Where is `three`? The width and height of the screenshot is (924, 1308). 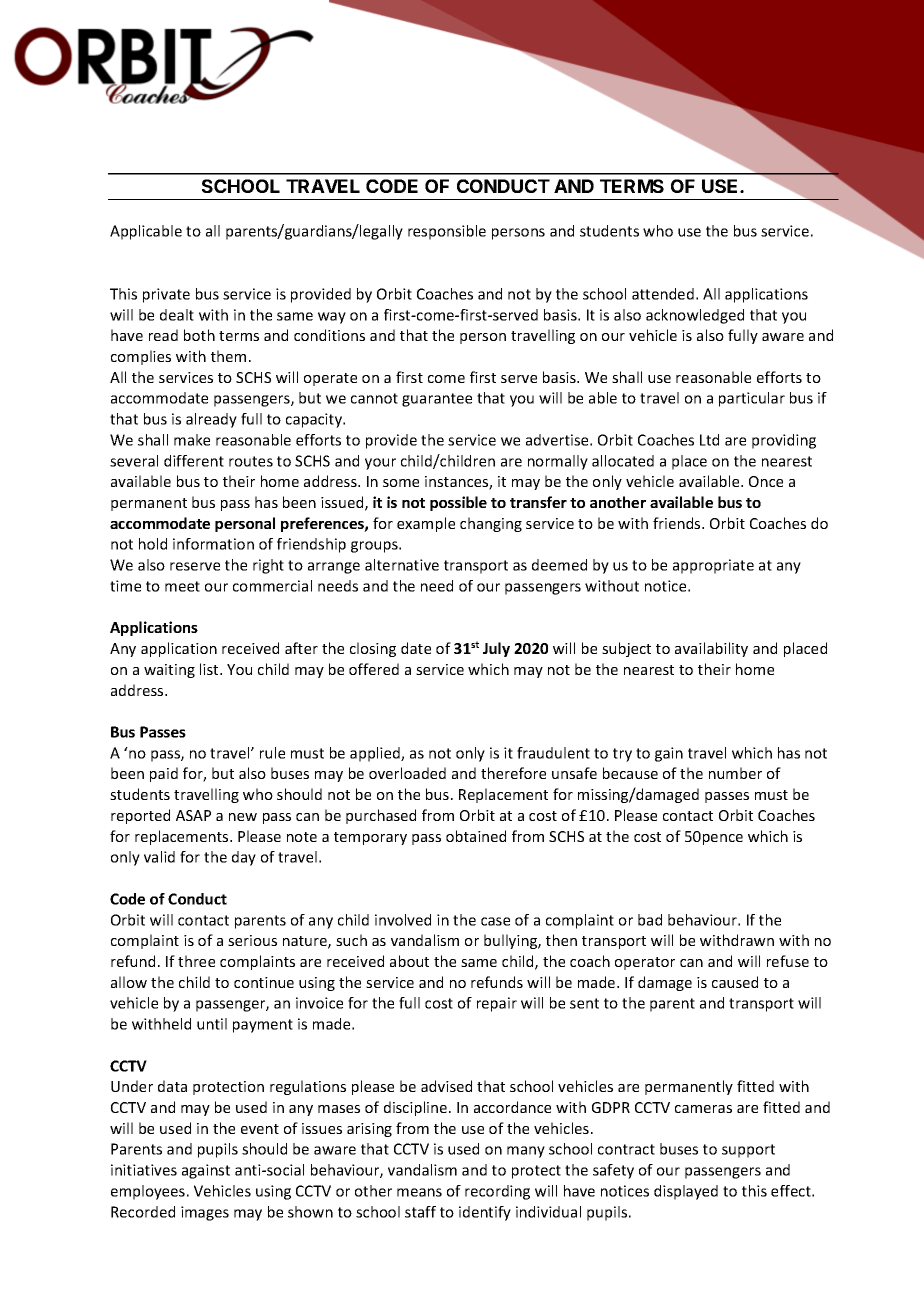 three is located at coordinates (196, 961).
